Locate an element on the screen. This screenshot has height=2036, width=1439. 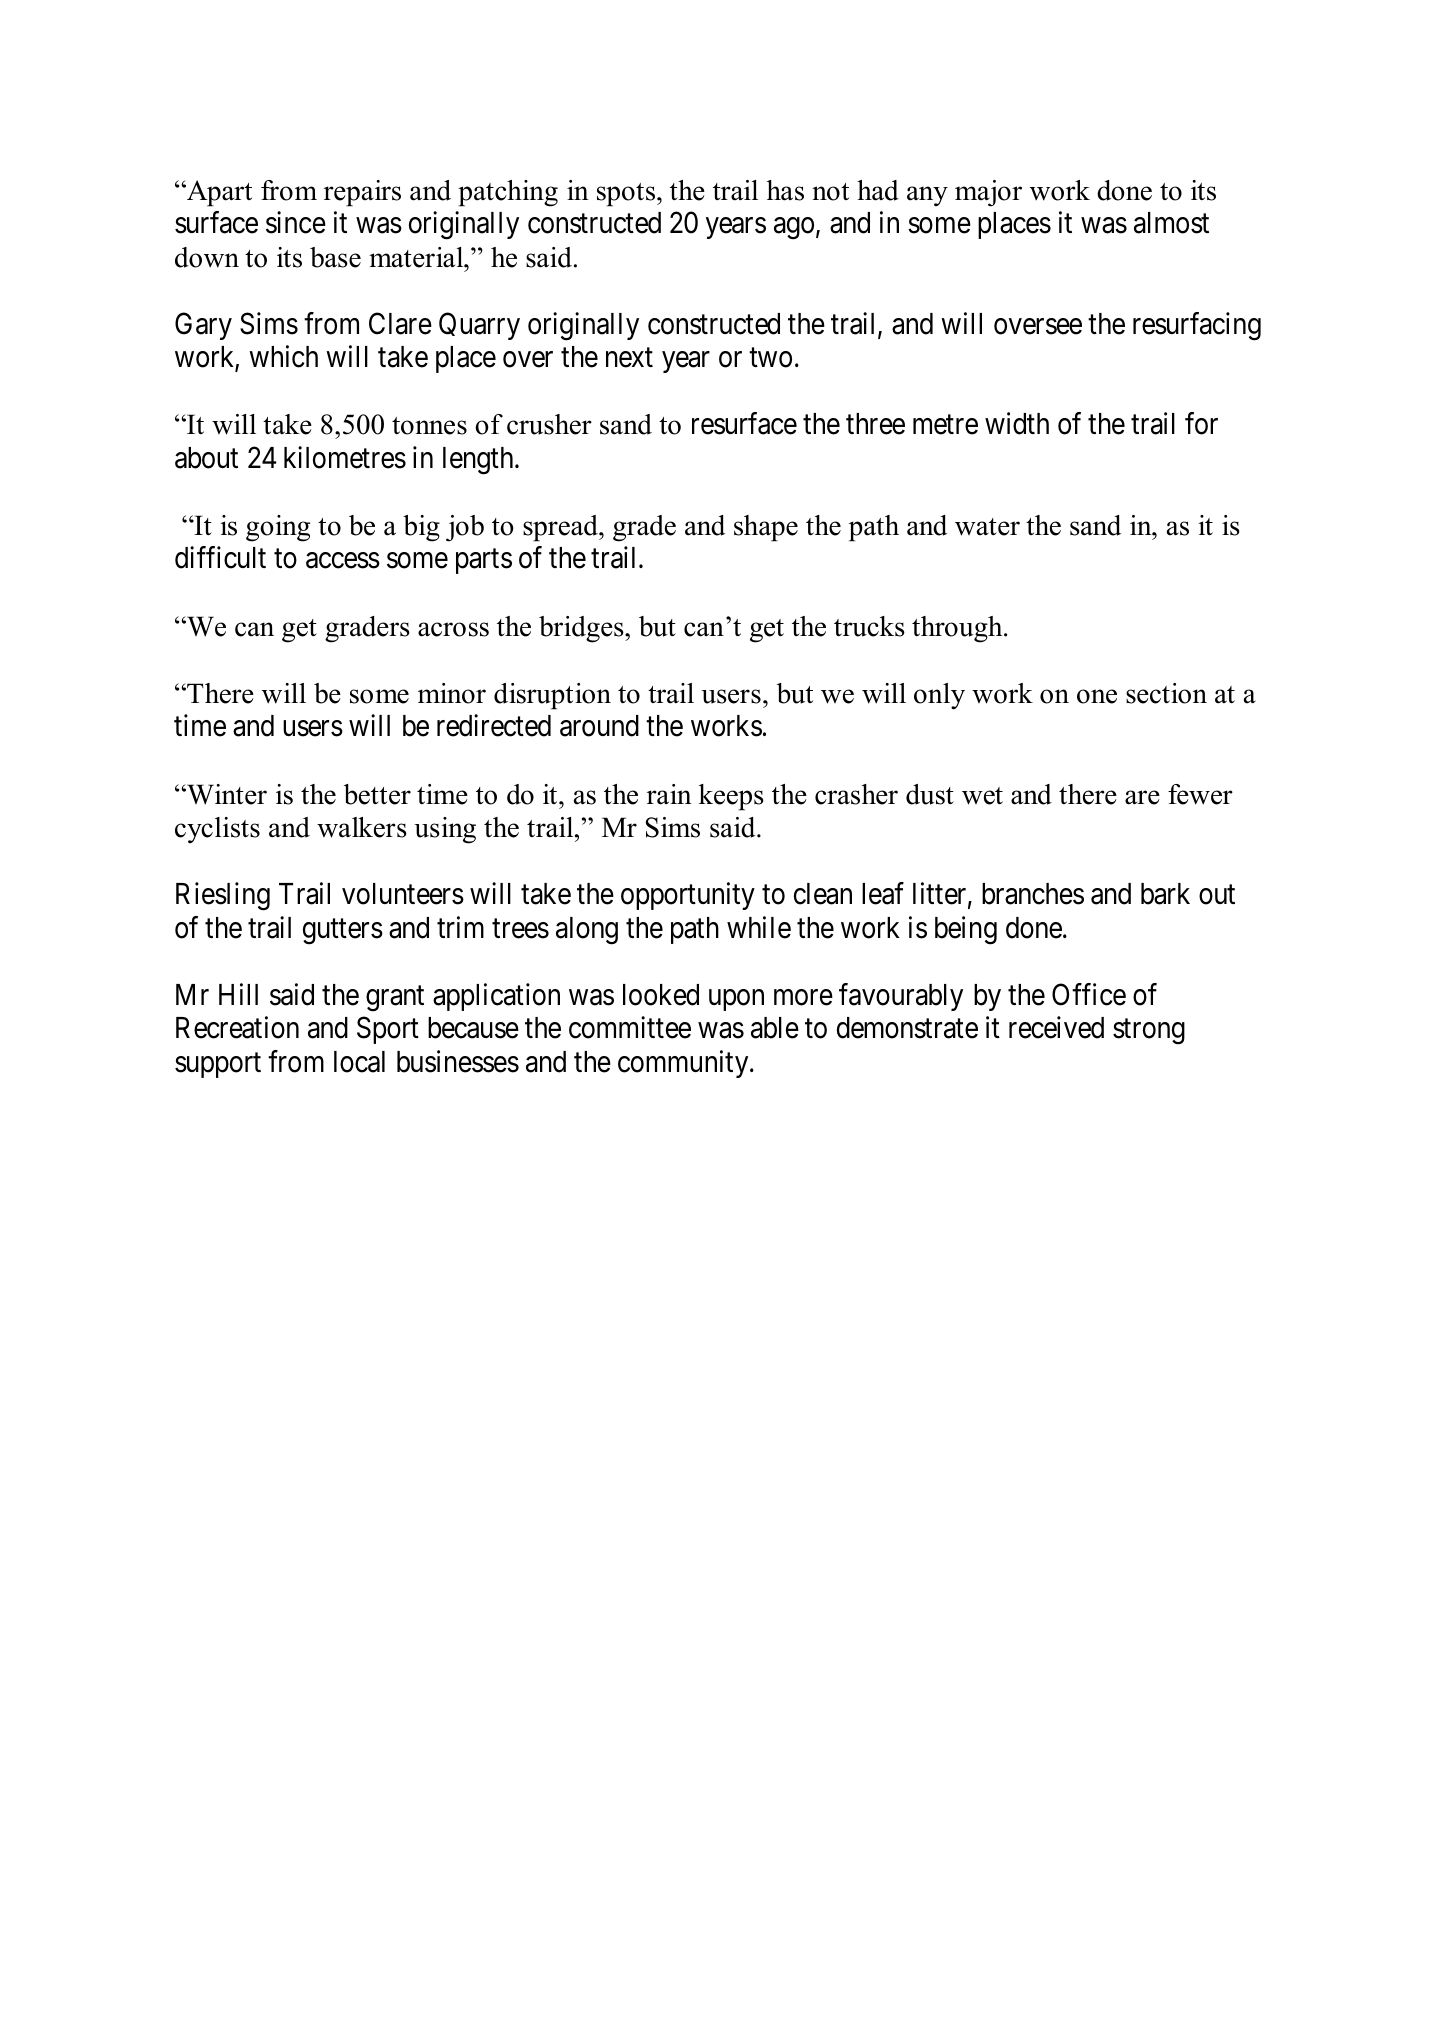
received is located at coordinates (1056, 1027).
